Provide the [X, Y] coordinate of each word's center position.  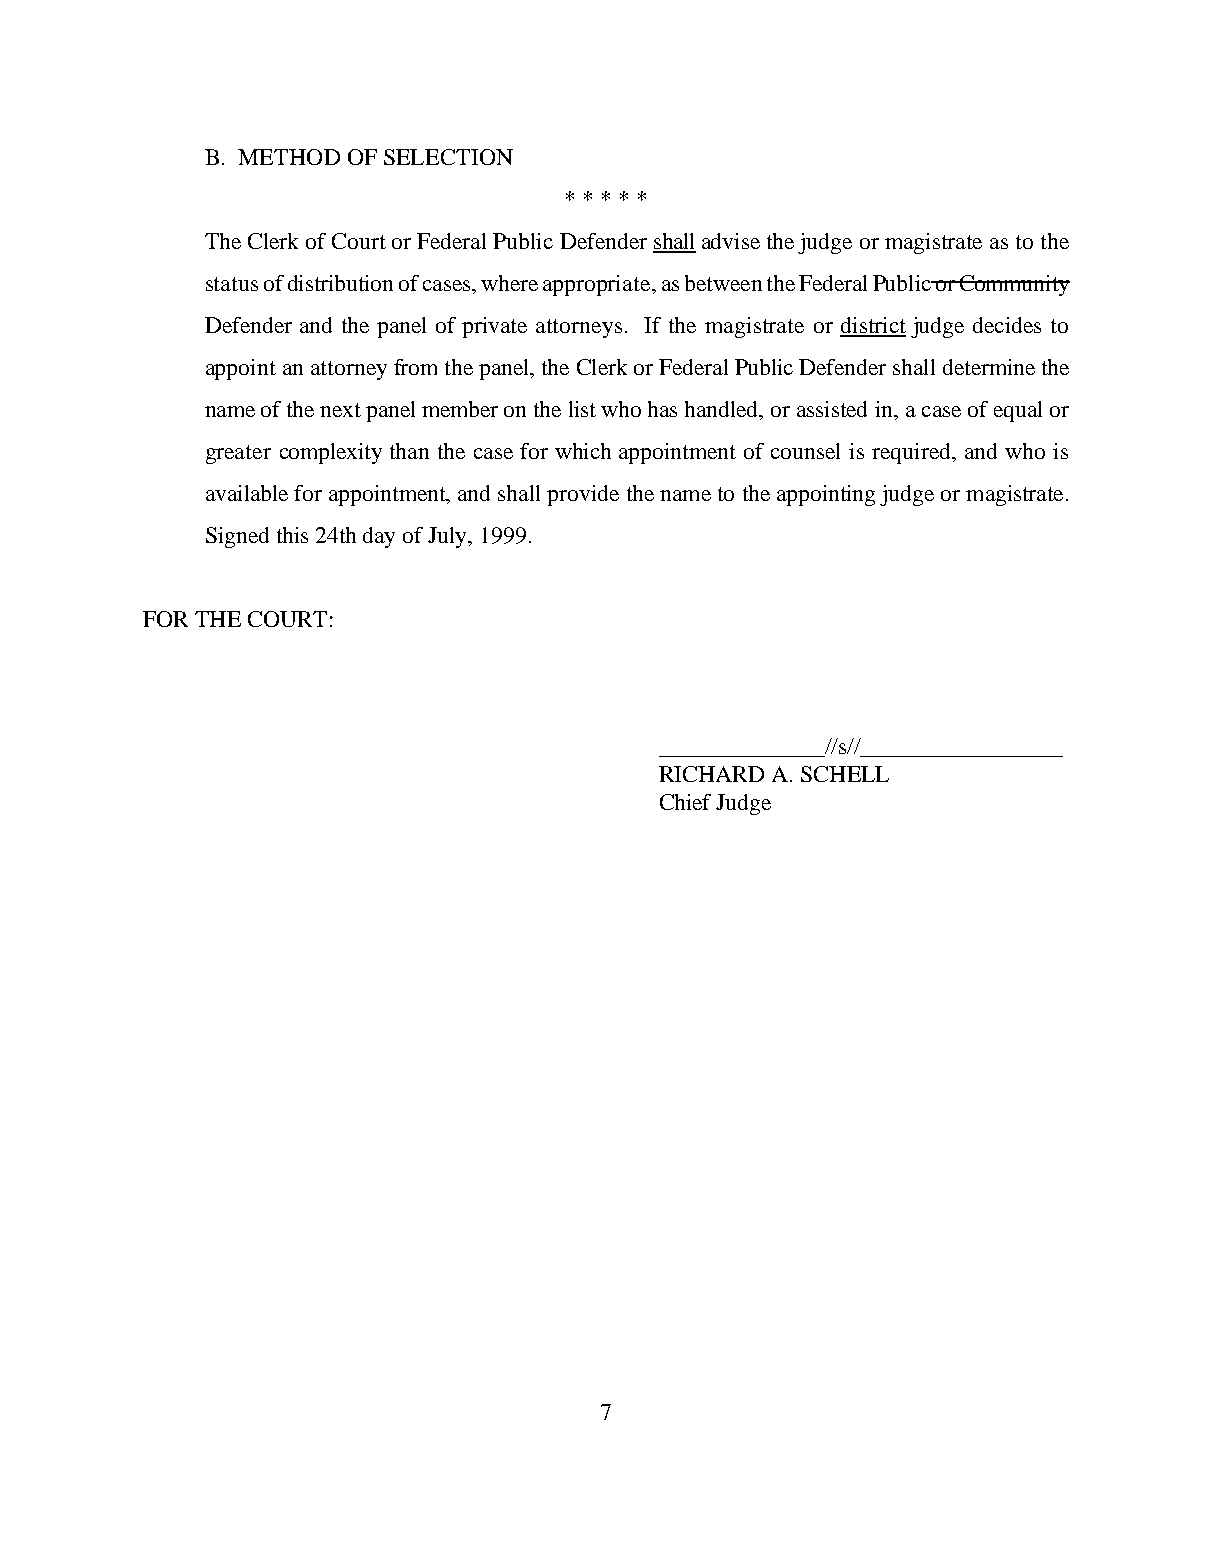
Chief [685, 802]
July [449, 537]
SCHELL [845, 774]
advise [731, 241]
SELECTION [448, 157]
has [662, 409]
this [292, 535]
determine [989, 367]
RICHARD [711, 774]
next [340, 410]
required [912, 453]
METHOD [289, 157]
